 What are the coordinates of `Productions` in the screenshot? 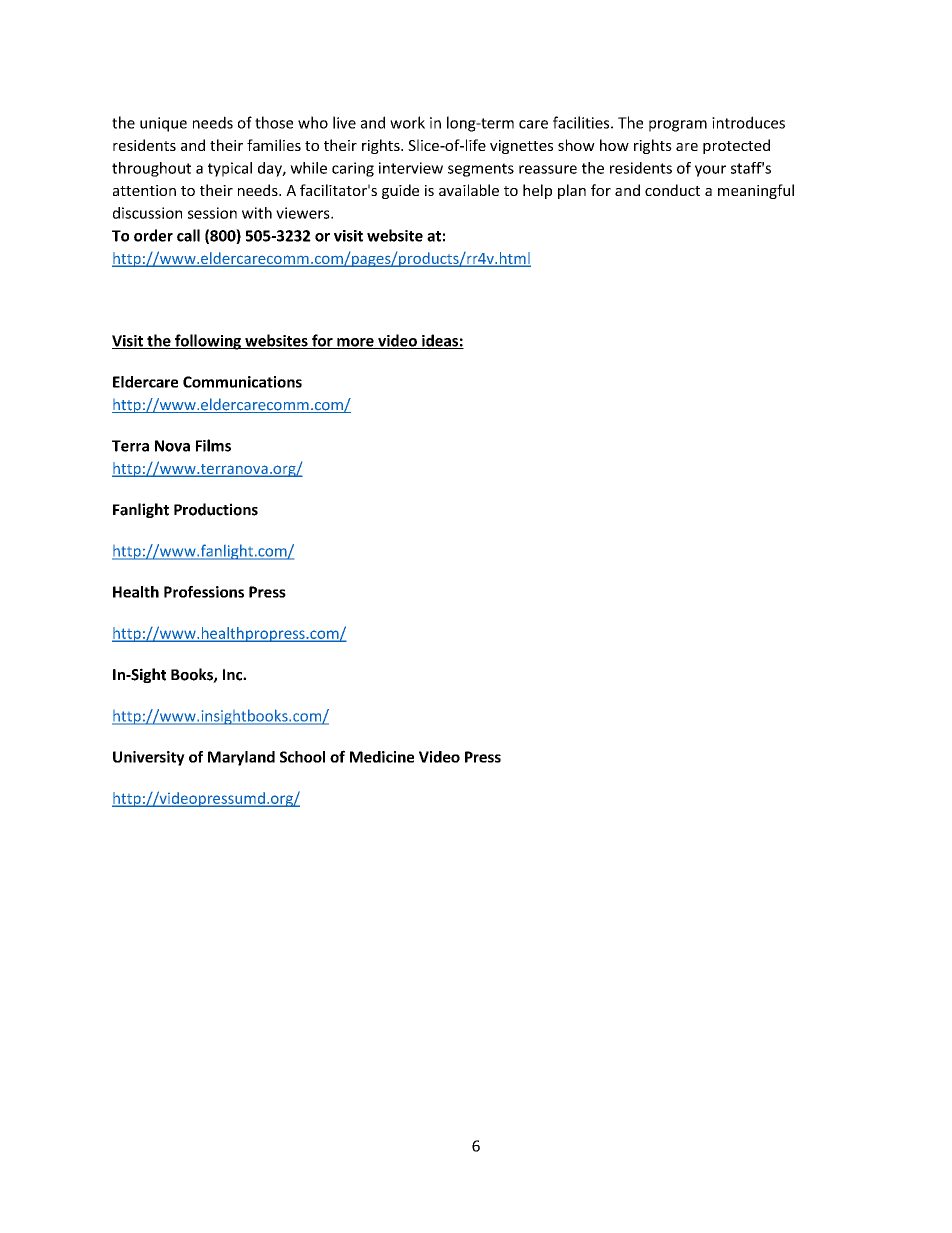 It's located at (216, 509).
